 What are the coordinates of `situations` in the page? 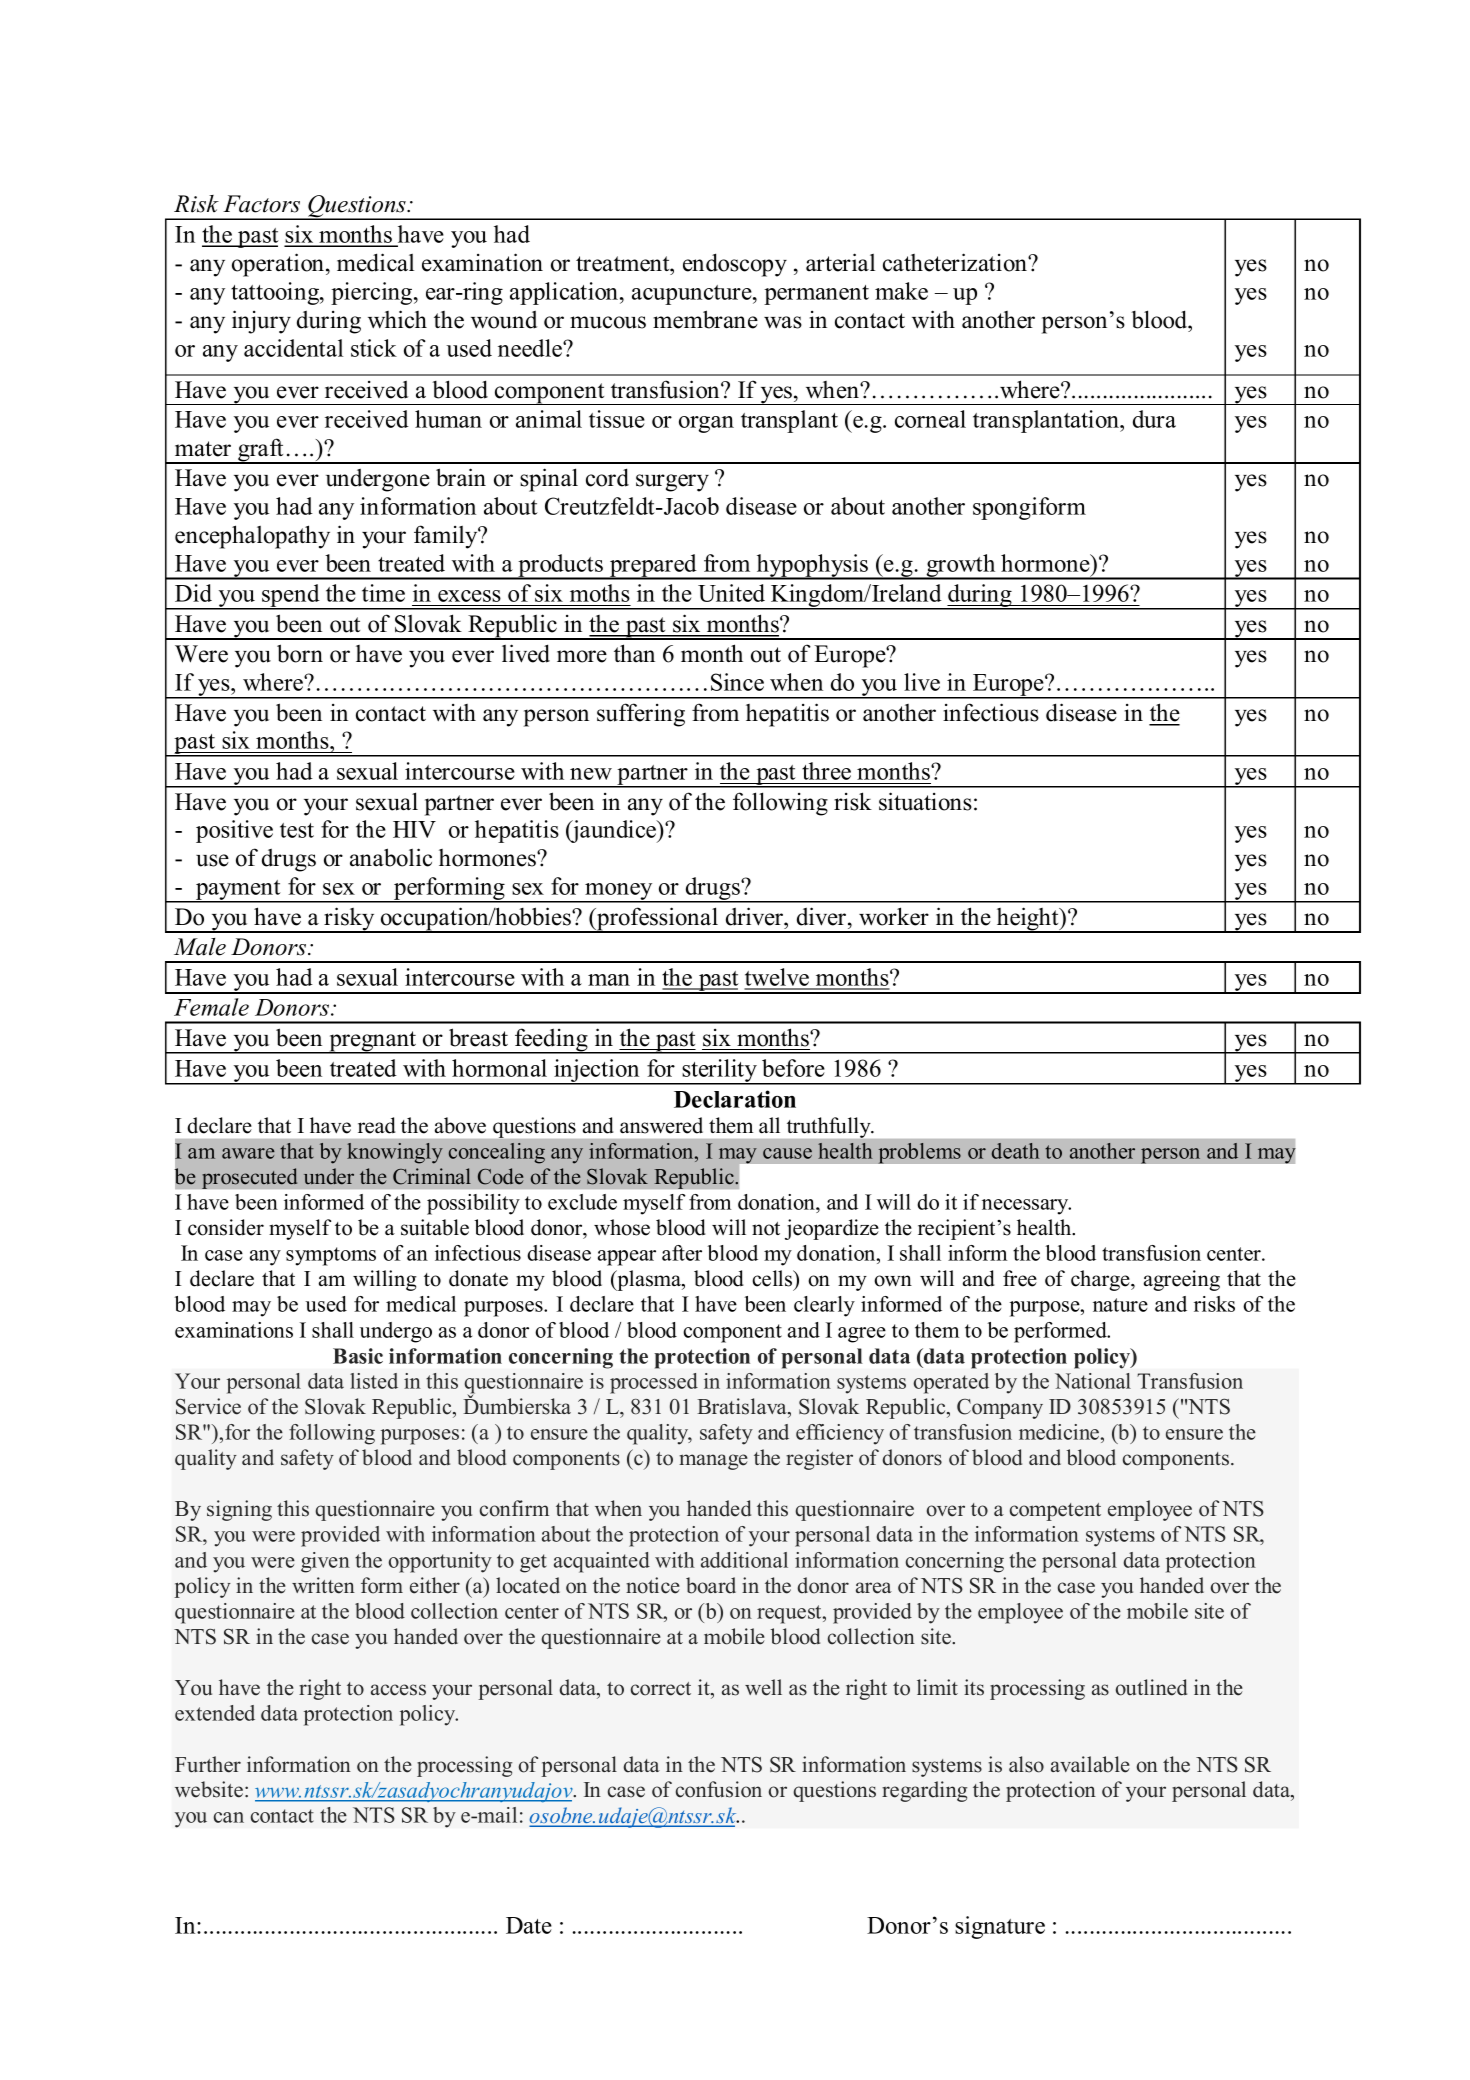 It's located at (925, 801).
